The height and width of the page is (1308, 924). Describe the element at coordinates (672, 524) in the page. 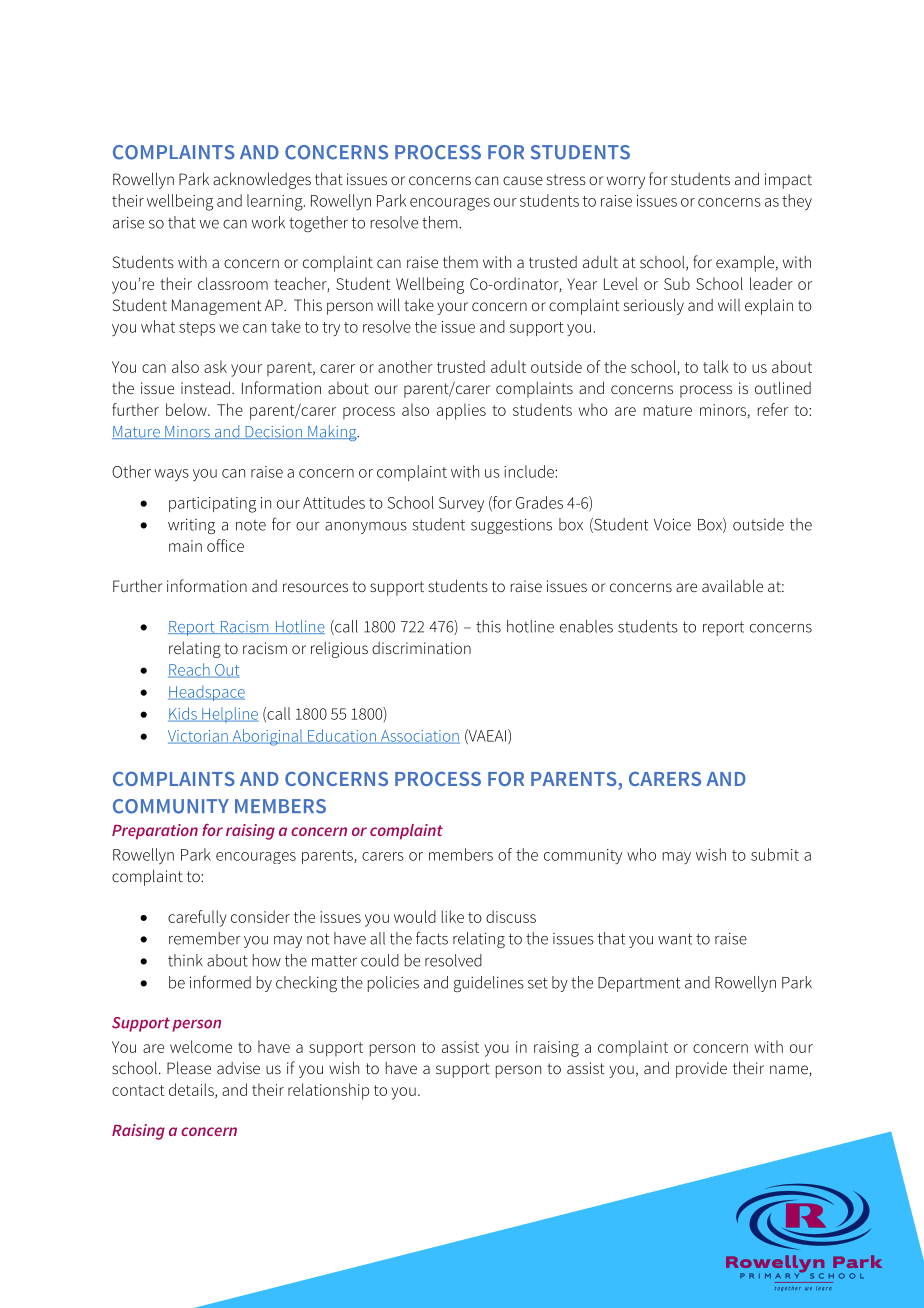

I see `Voice` at that location.
